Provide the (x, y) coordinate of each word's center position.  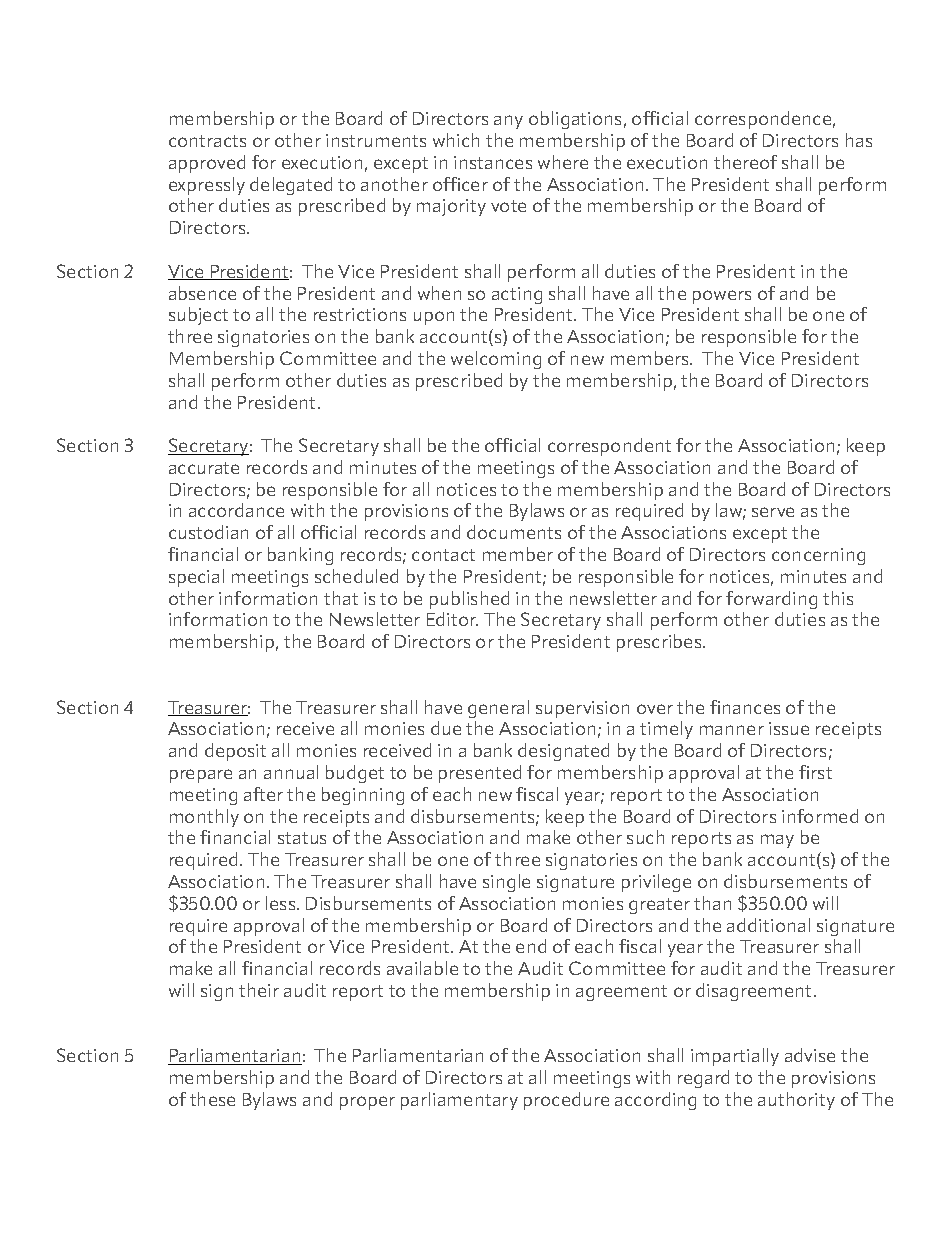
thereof (745, 162)
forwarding (771, 600)
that (341, 598)
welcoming (496, 360)
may (777, 841)
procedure (566, 1101)
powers (722, 297)
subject (198, 316)
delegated (291, 186)
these (212, 1099)
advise (810, 1055)
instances (493, 162)
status (302, 838)
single (506, 883)
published (469, 600)
